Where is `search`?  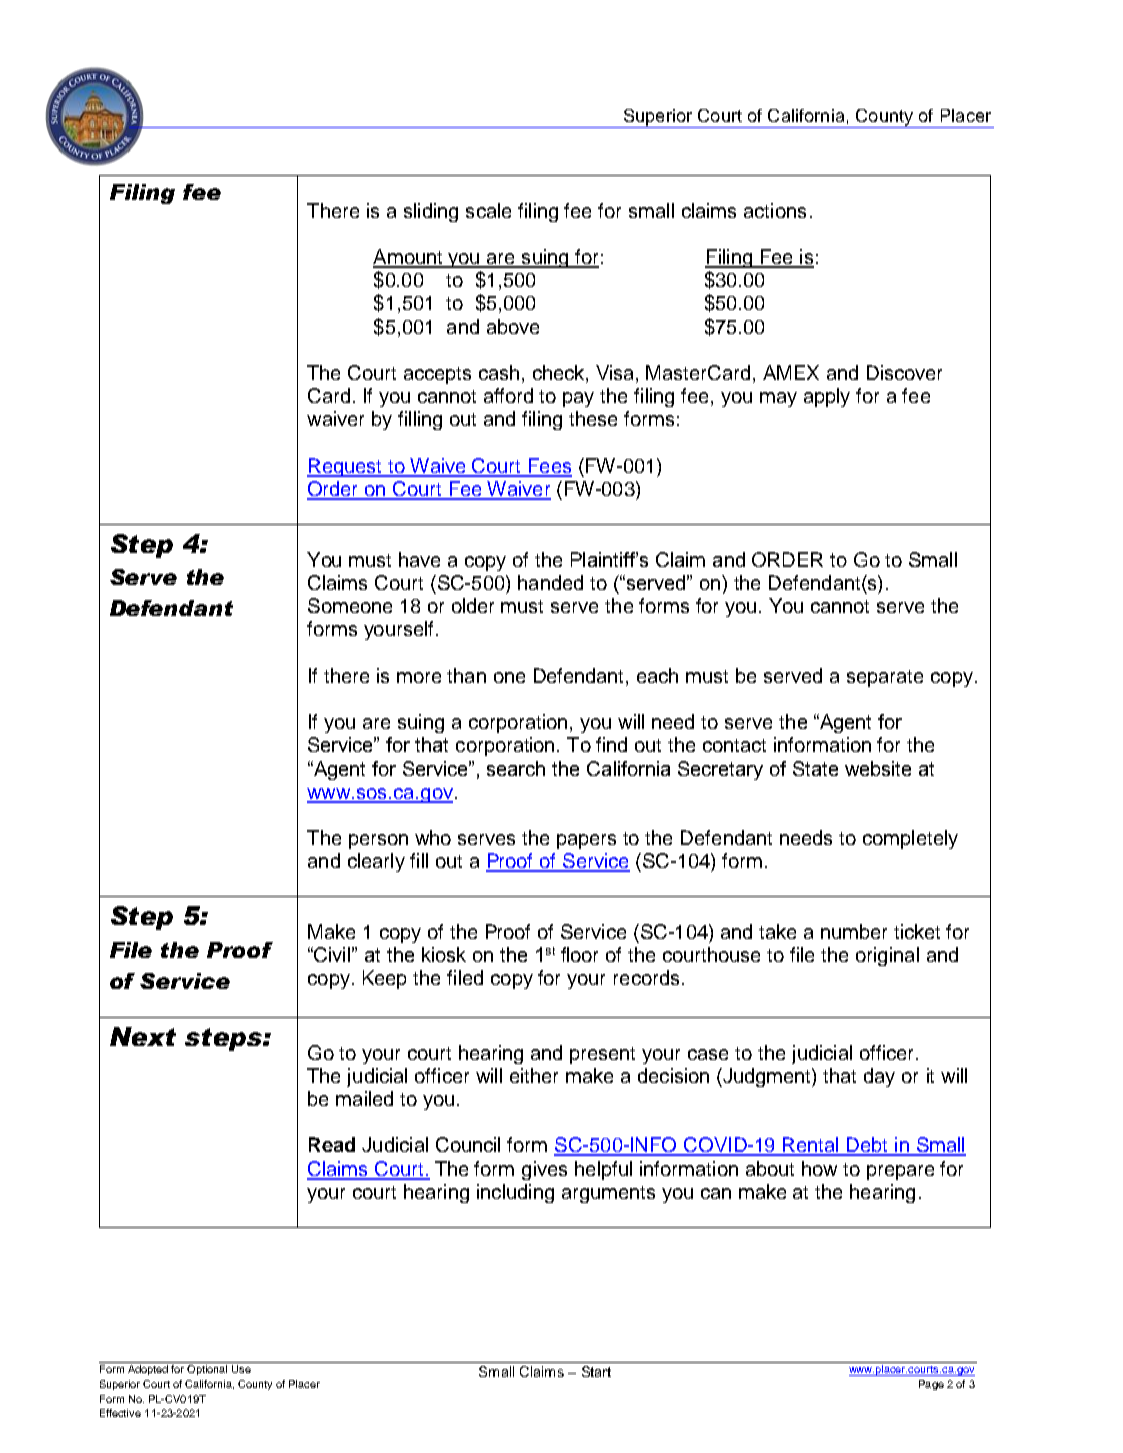 search is located at coordinates (516, 768).
